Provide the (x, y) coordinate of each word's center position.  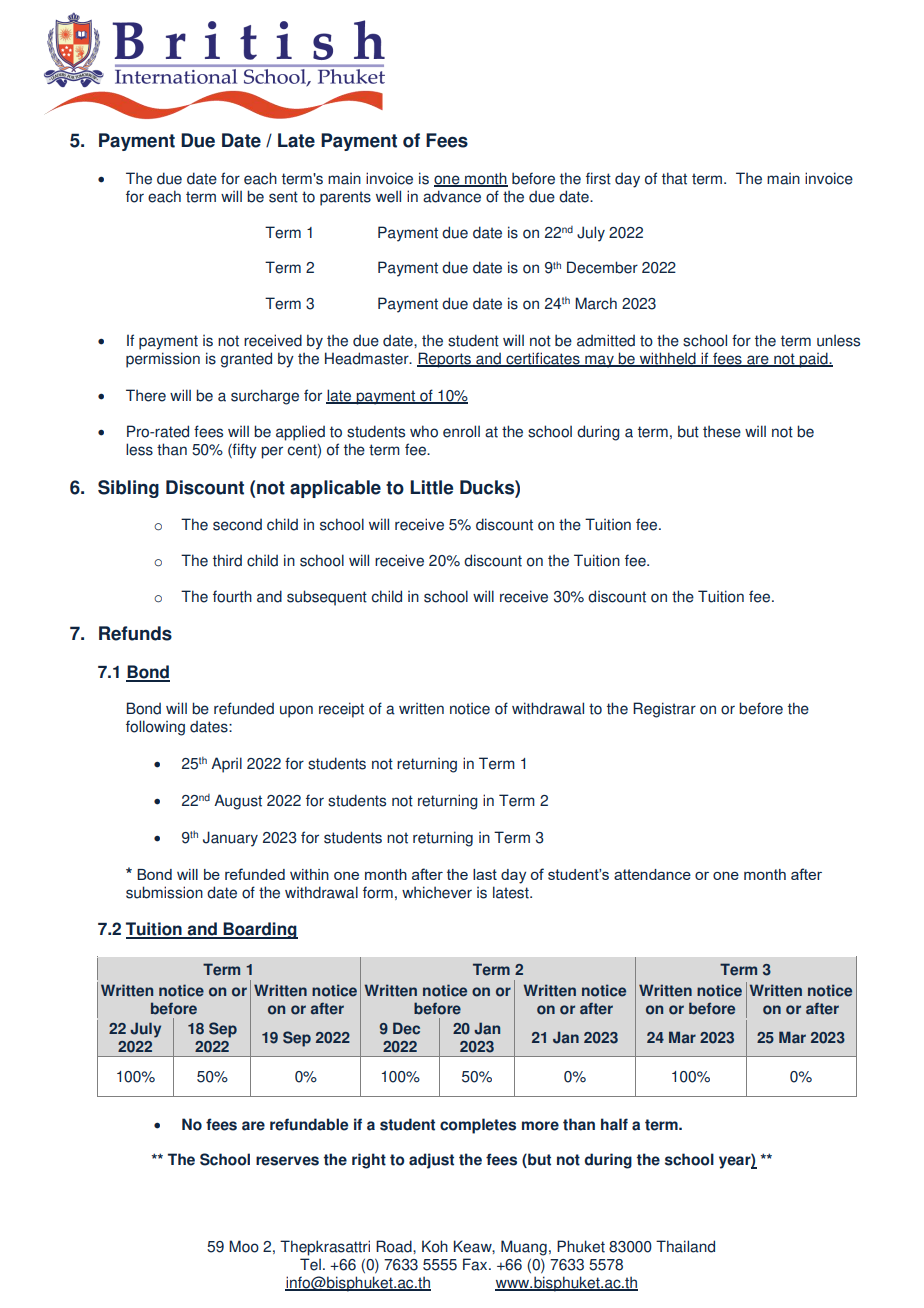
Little (431, 487)
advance (452, 196)
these (722, 431)
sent (283, 197)
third (227, 560)
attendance (652, 874)
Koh (435, 1246)
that (674, 178)
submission (164, 892)
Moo (244, 1246)
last (485, 874)
